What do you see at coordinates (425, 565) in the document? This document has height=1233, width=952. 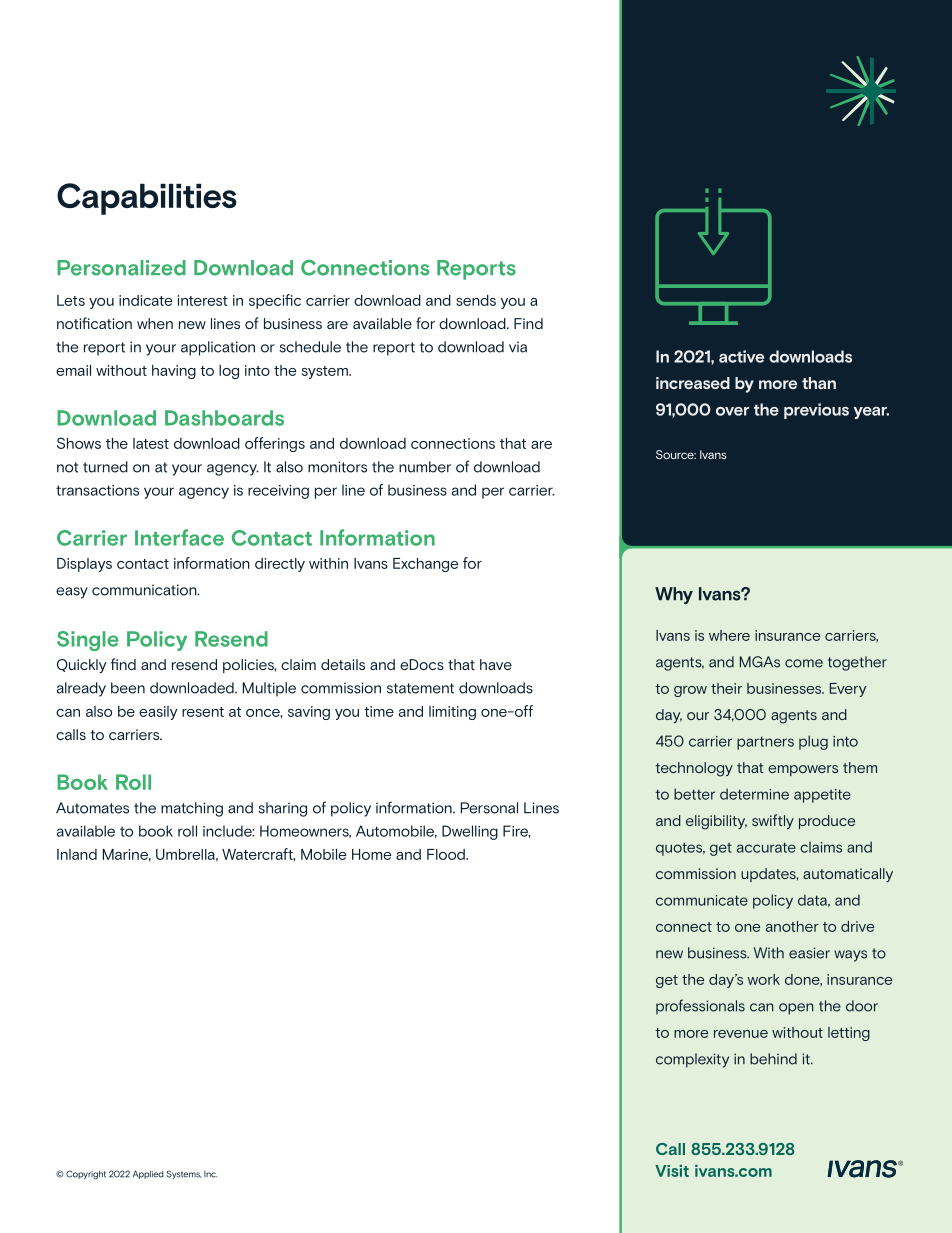 I see `Exchange` at bounding box center [425, 565].
